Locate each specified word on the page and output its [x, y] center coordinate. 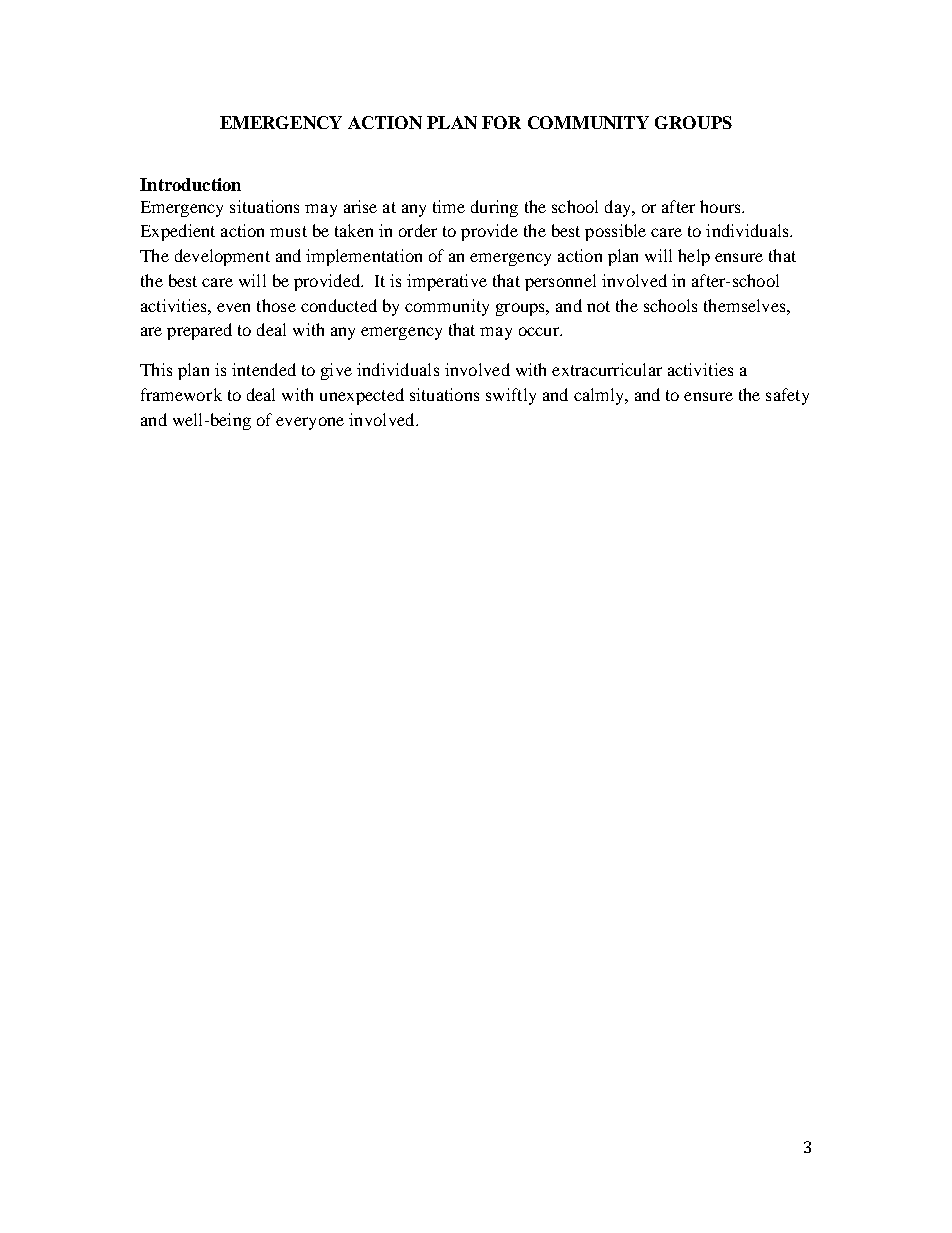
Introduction [190, 184]
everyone [310, 423]
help [694, 257]
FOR [501, 122]
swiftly [511, 396]
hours [721, 206]
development [222, 257]
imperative [447, 282]
